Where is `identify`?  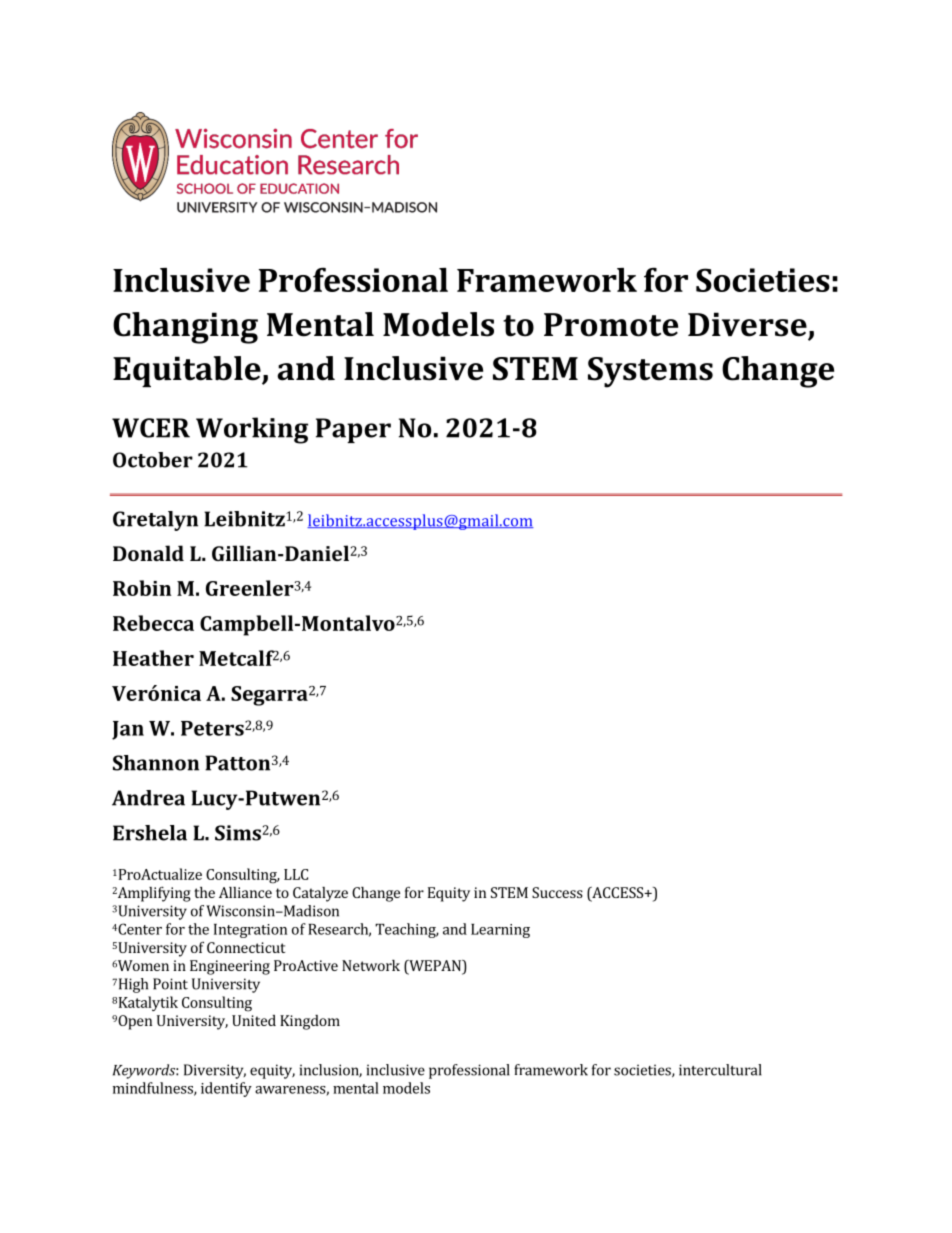
identify is located at coordinates (226, 1089).
